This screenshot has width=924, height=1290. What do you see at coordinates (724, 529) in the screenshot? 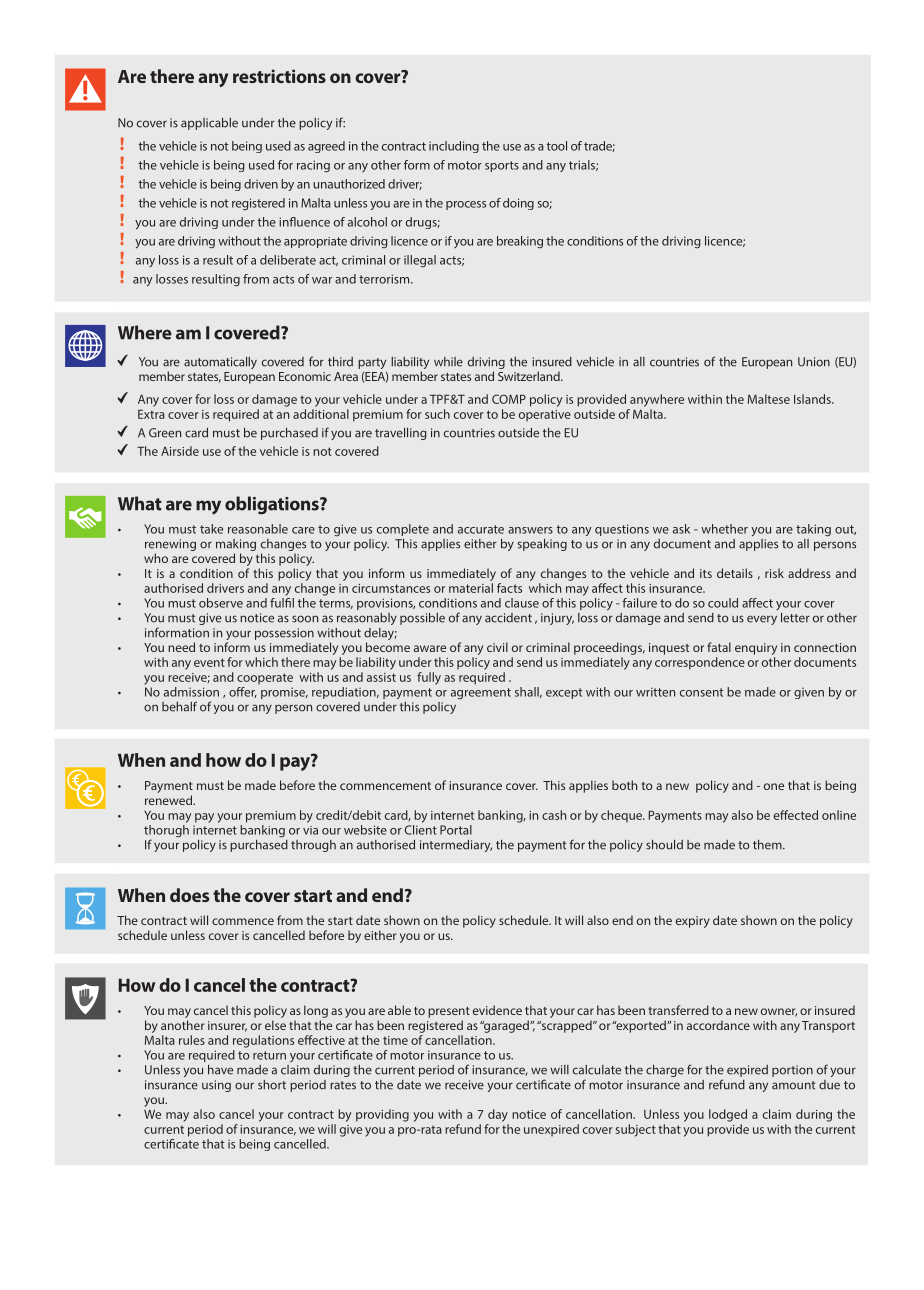
I see `whether` at bounding box center [724, 529].
